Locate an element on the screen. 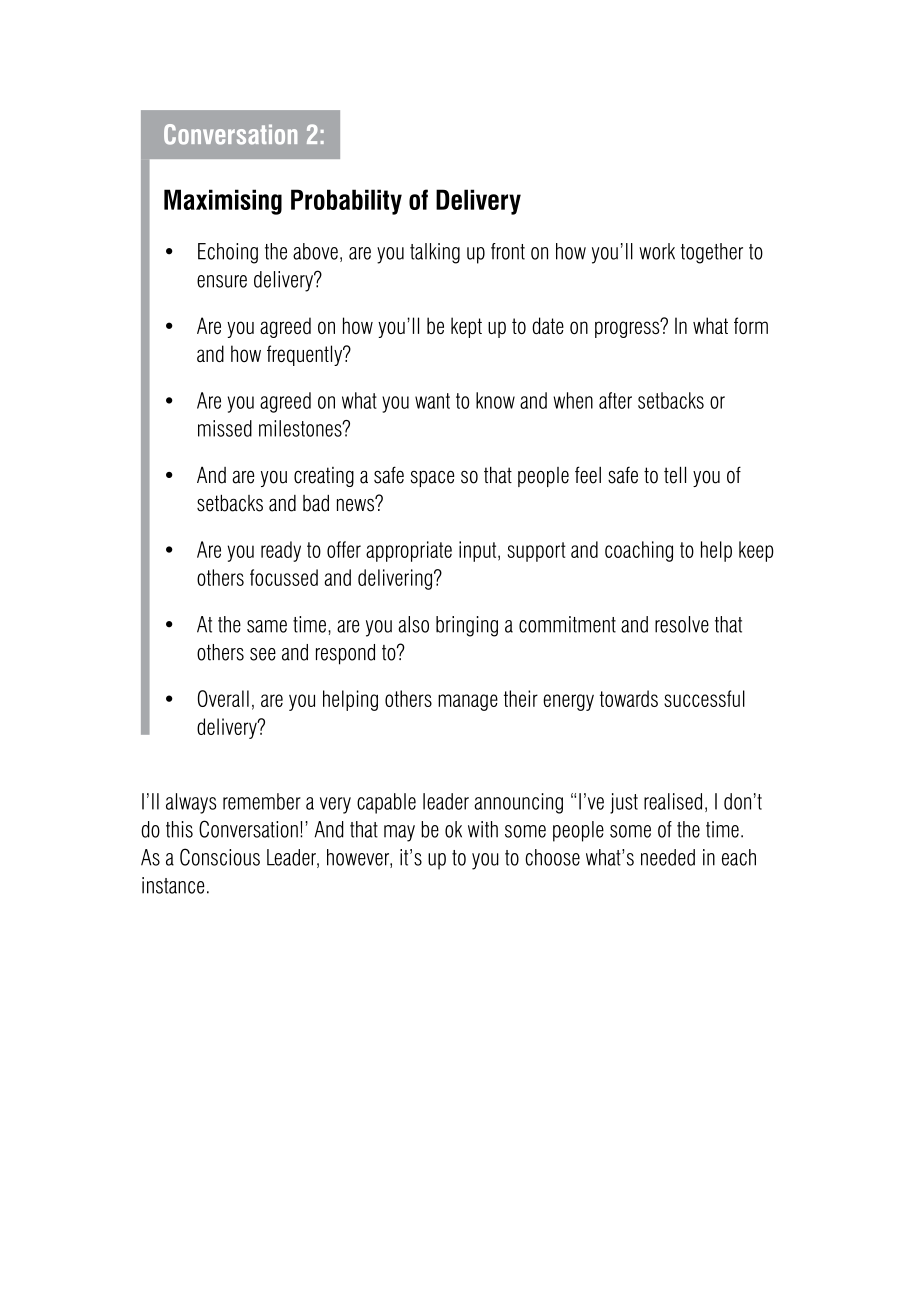  resolve is located at coordinates (682, 624).
